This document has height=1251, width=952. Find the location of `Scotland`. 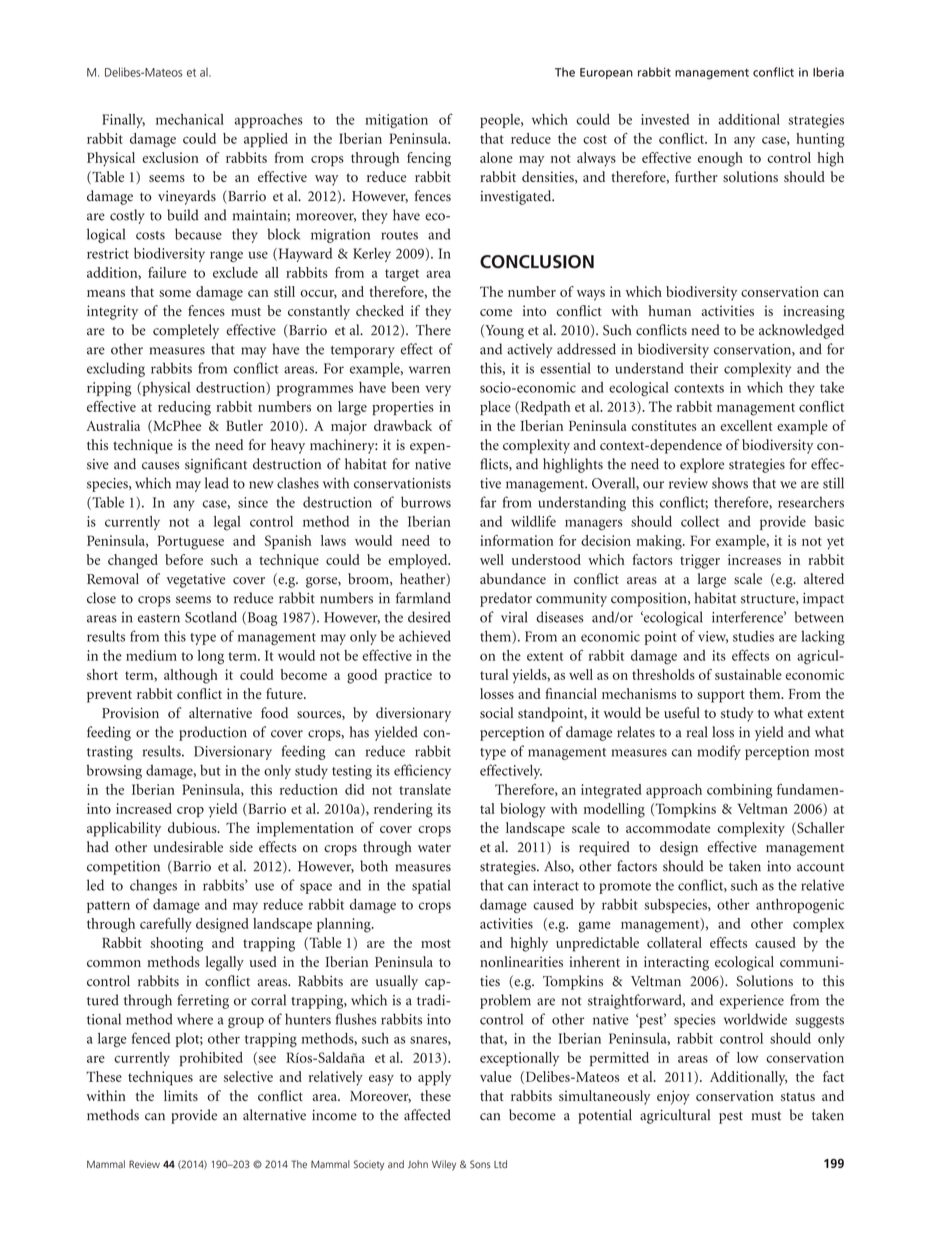

Scotland is located at coordinates (211, 617).
